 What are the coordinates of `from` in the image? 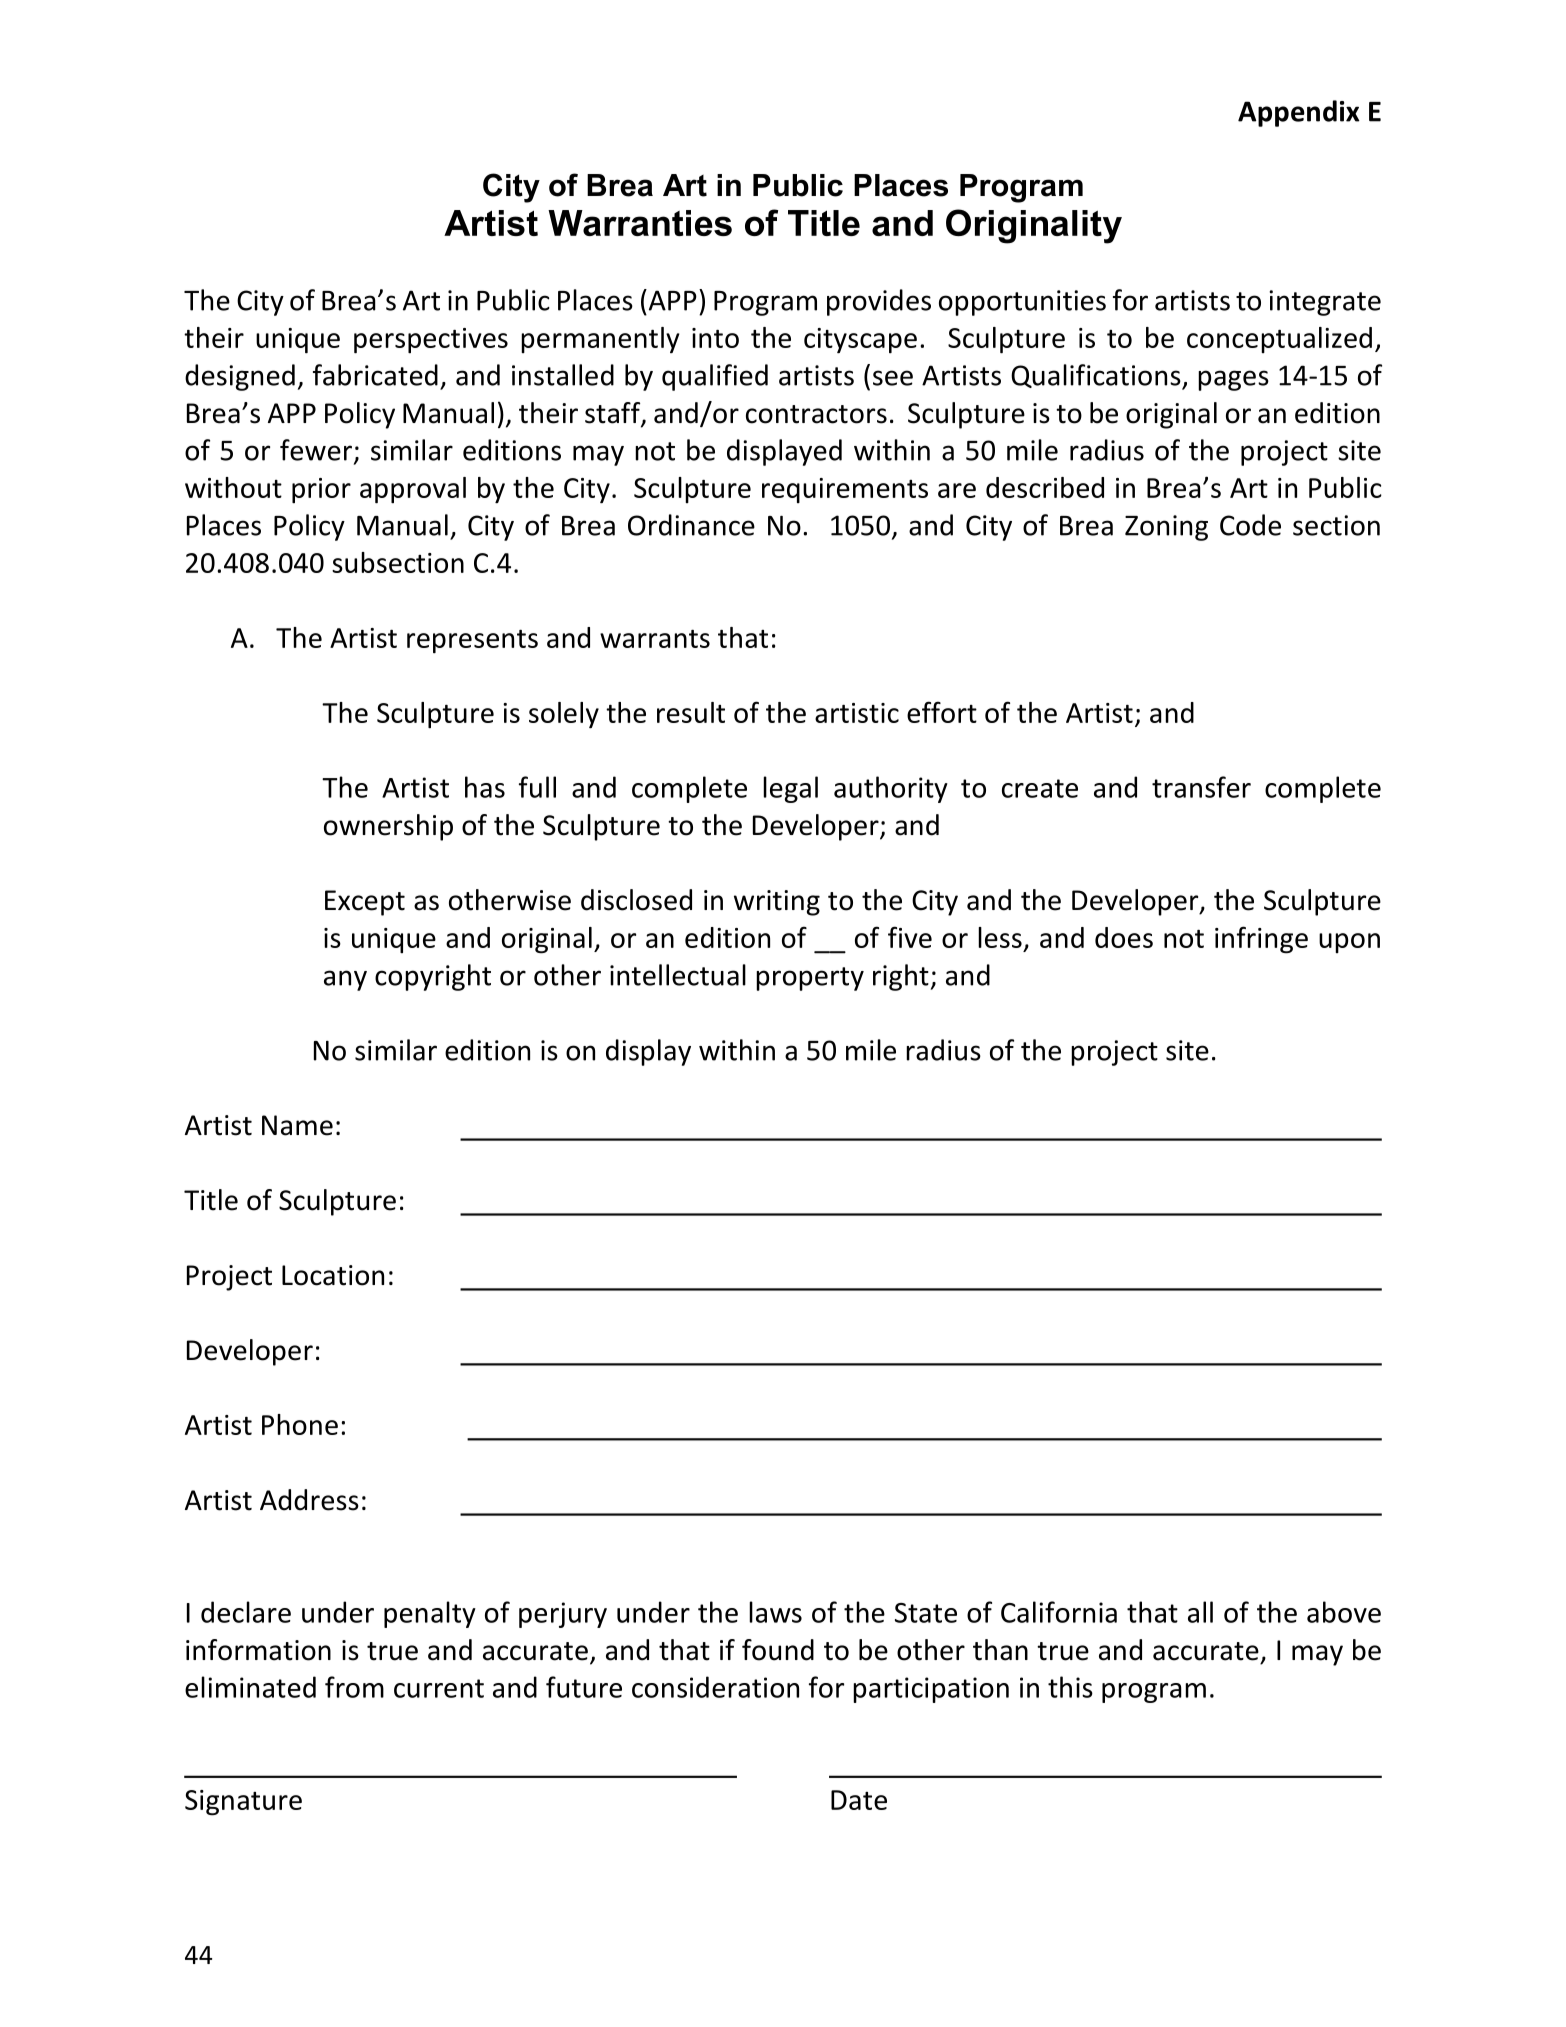 It's located at (354, 1687).
